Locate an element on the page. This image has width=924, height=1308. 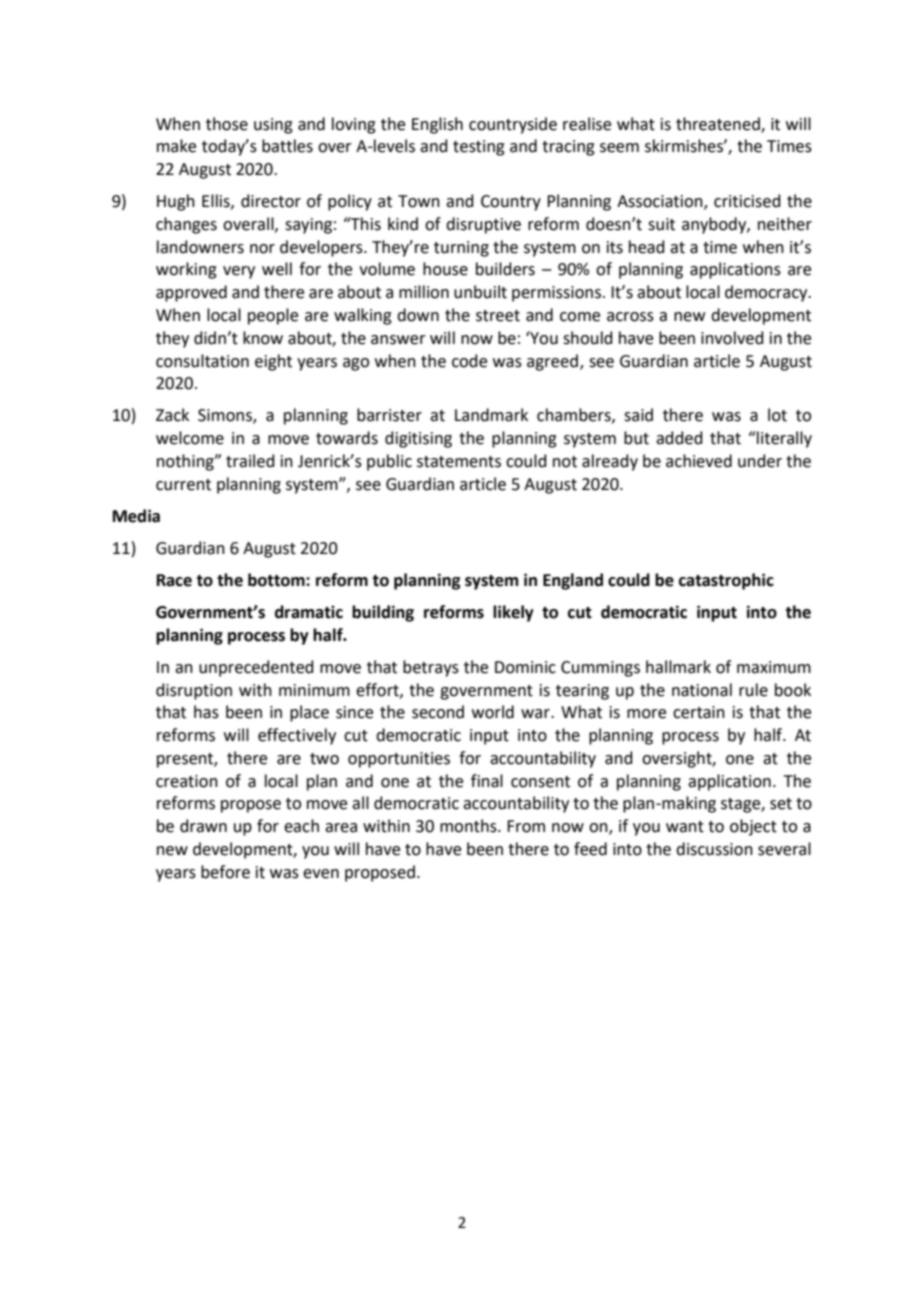
months is located at coordinates (469, 826).
